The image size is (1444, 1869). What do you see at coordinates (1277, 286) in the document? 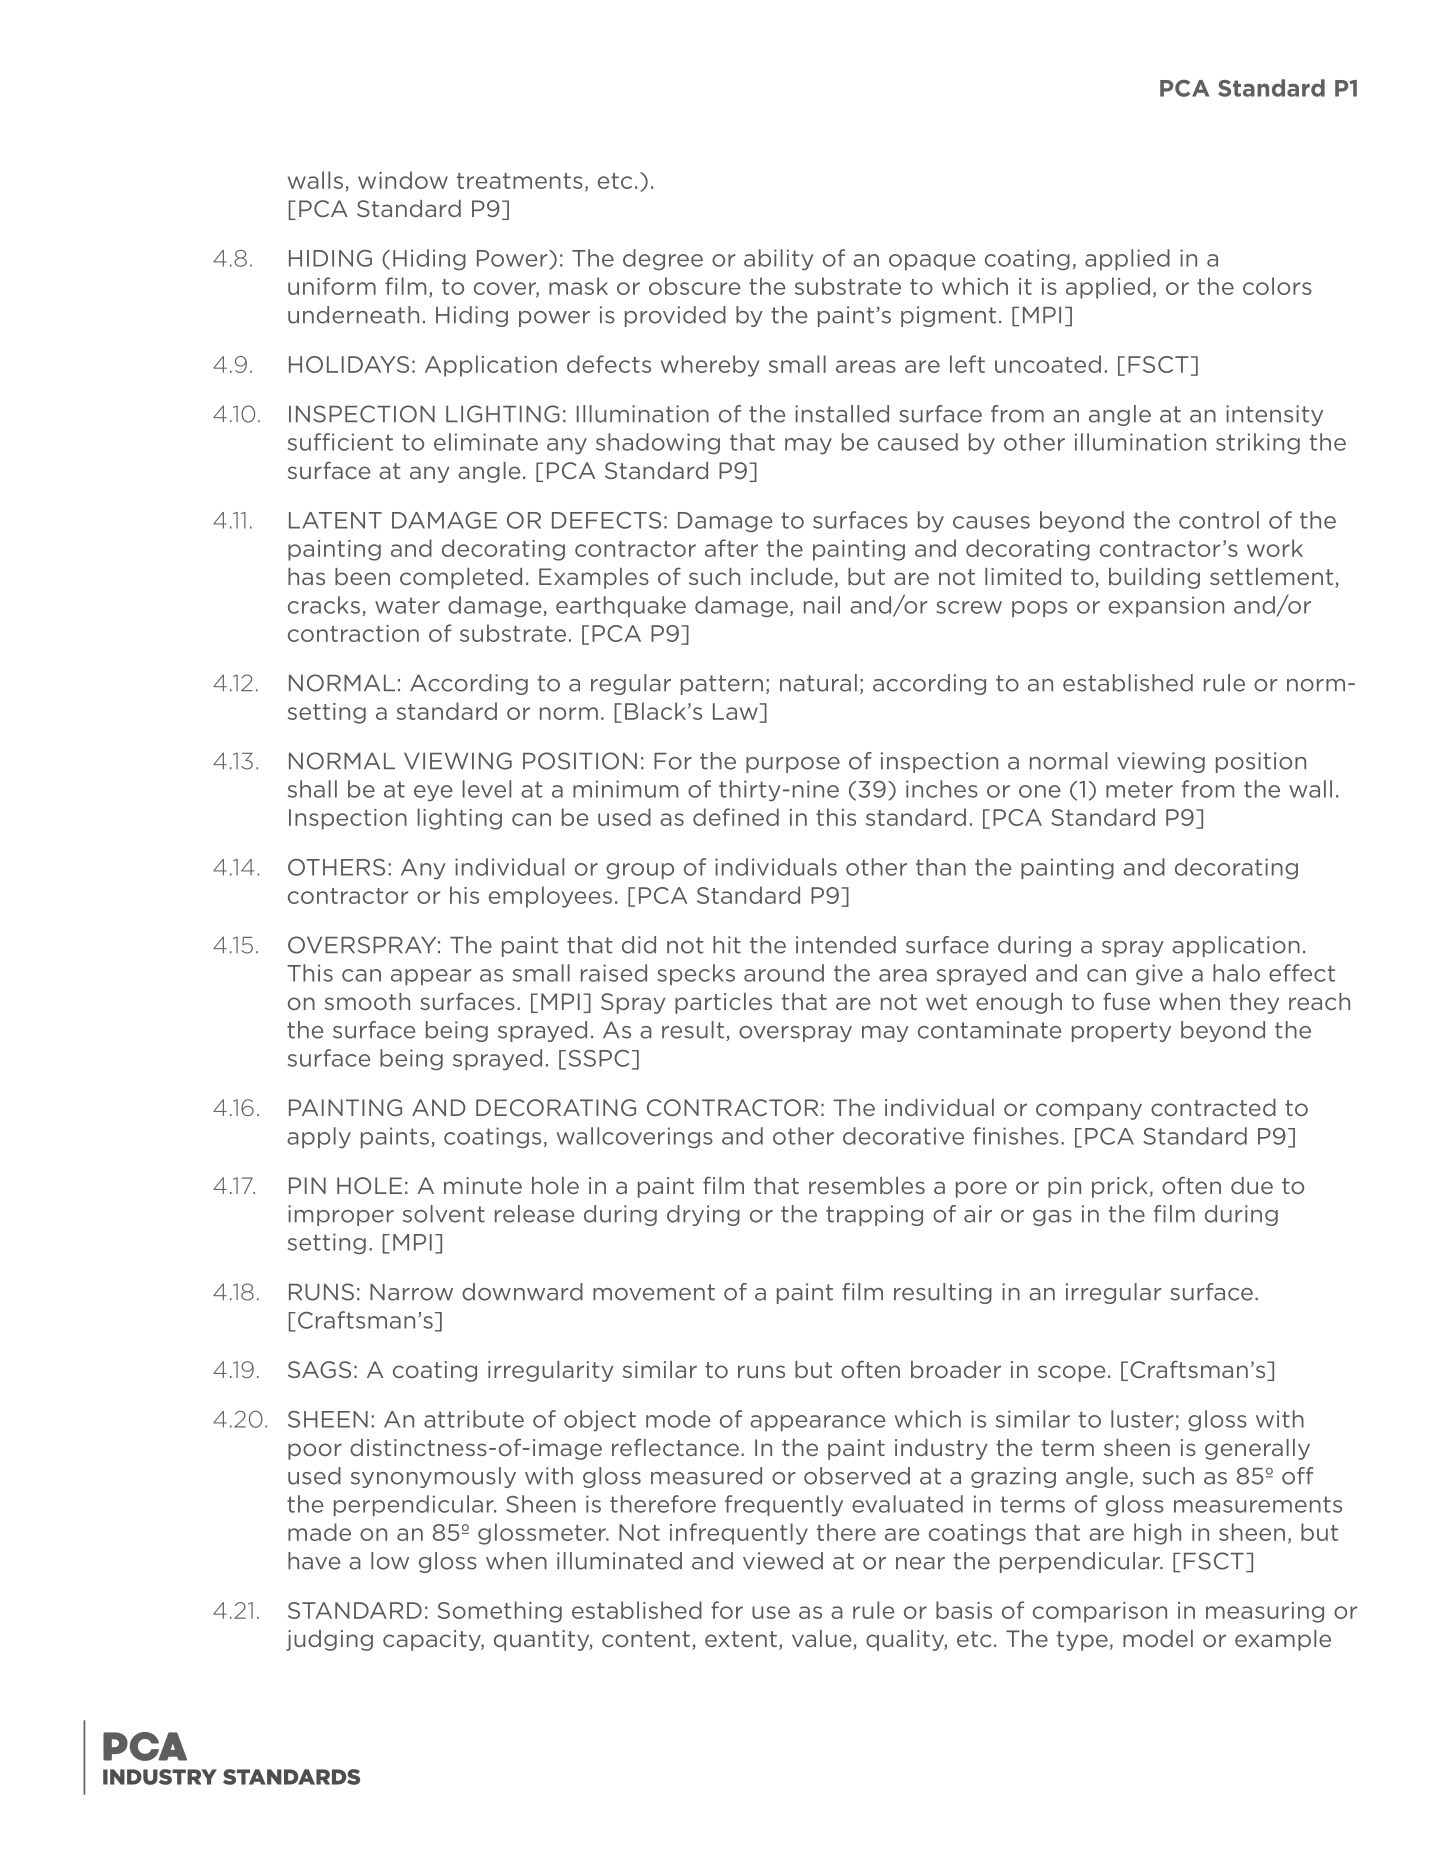
I see `colors` at bounding box center [1277, 286].
